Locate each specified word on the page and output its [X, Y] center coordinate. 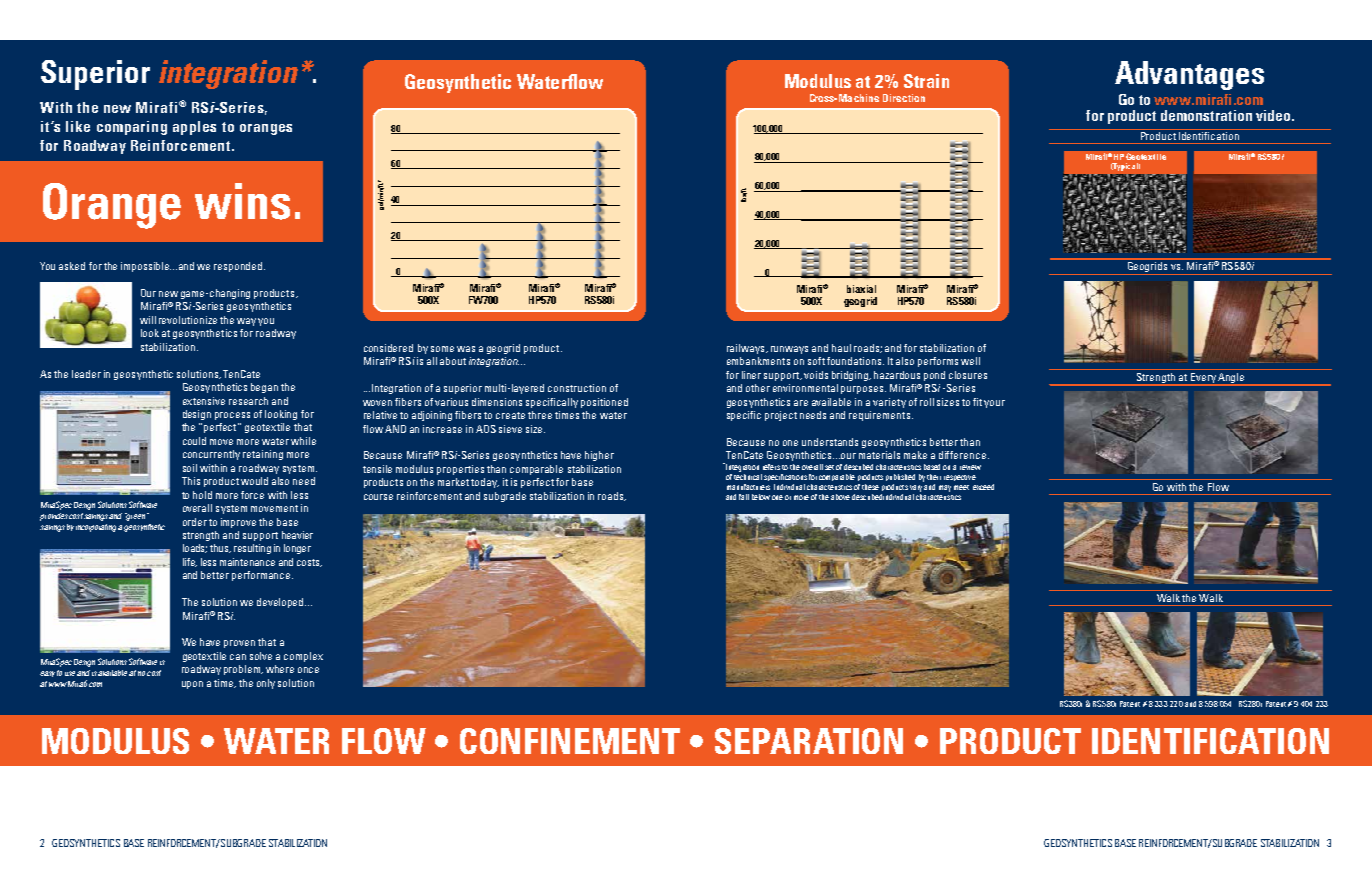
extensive [204, 401]
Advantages [1189, 75]
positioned [604, 403]
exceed [983, 487]
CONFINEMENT [570, 741]
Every [1203, 379]
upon [192, 685]
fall [744, 497]
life [190, 562]
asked [72, 266]
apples [194, 128]
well [970, 361]
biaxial [861, 289]
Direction [904, 98]
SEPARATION [809, 741]
